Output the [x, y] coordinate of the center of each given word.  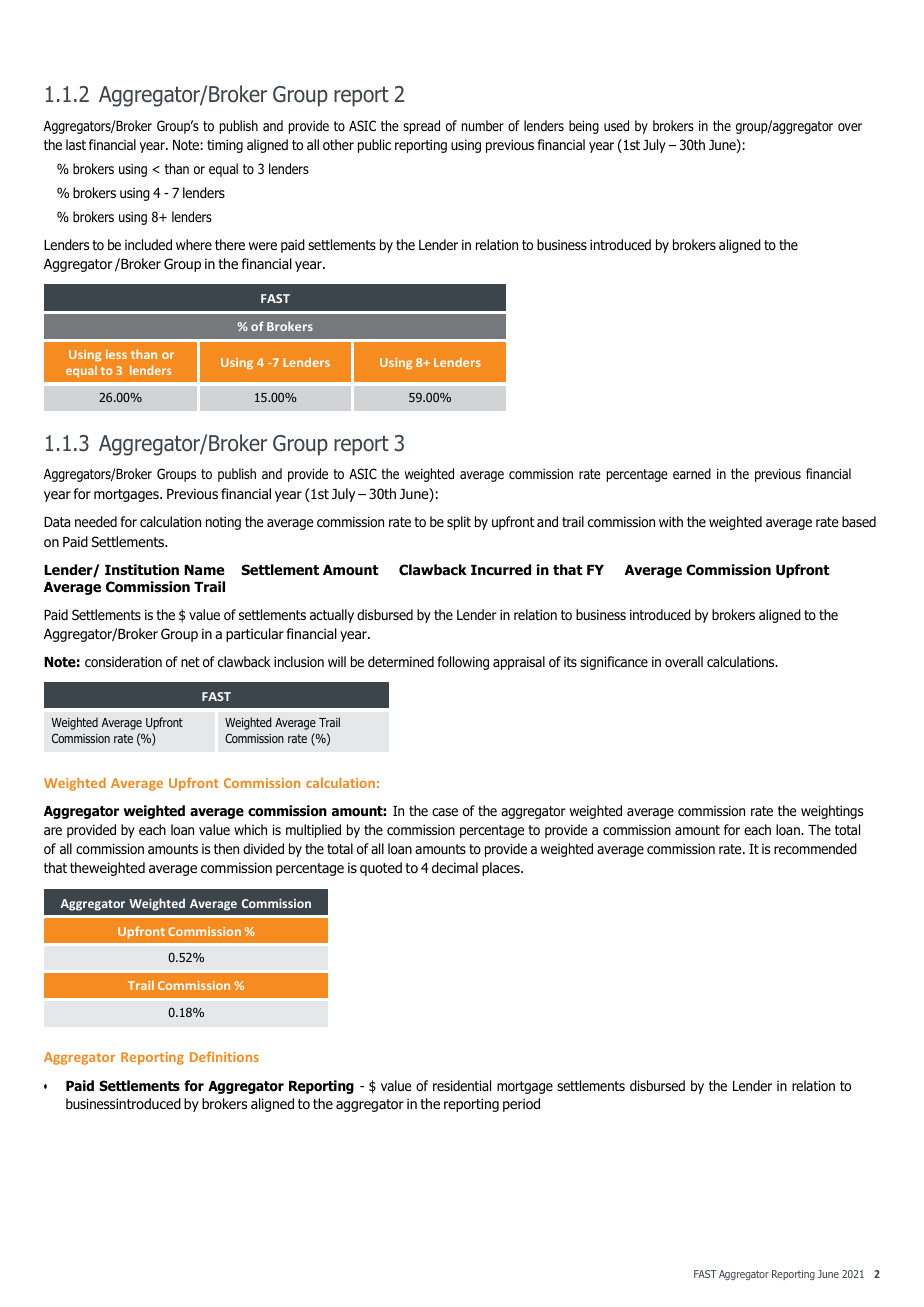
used [616, 125]
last [76, 144]
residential [462, 1085]
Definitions [224, 1056]
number [483, 125]
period [521, 1105]
